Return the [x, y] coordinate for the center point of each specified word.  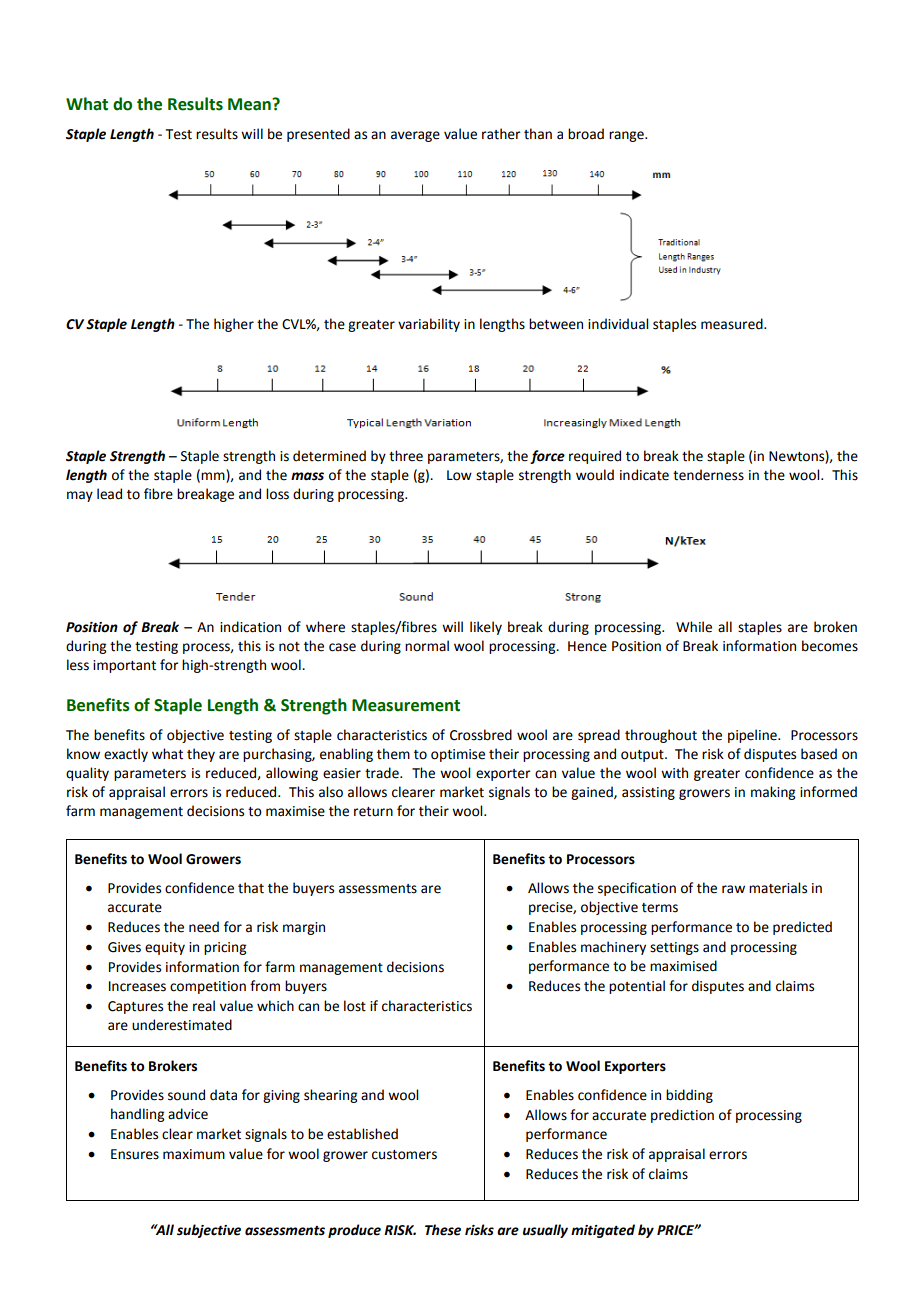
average [415, 136]
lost [355, 1006]
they [201, 755]
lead [109, 494]
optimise [458, 755]
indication [250, 627]
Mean [250, 104]
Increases [137, 986]
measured [733, 324]
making [773, 793]
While [694, 627]
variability [429, 325]
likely [486, 628]
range [627, 136]
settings [674, 948]
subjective [209, 1231]
